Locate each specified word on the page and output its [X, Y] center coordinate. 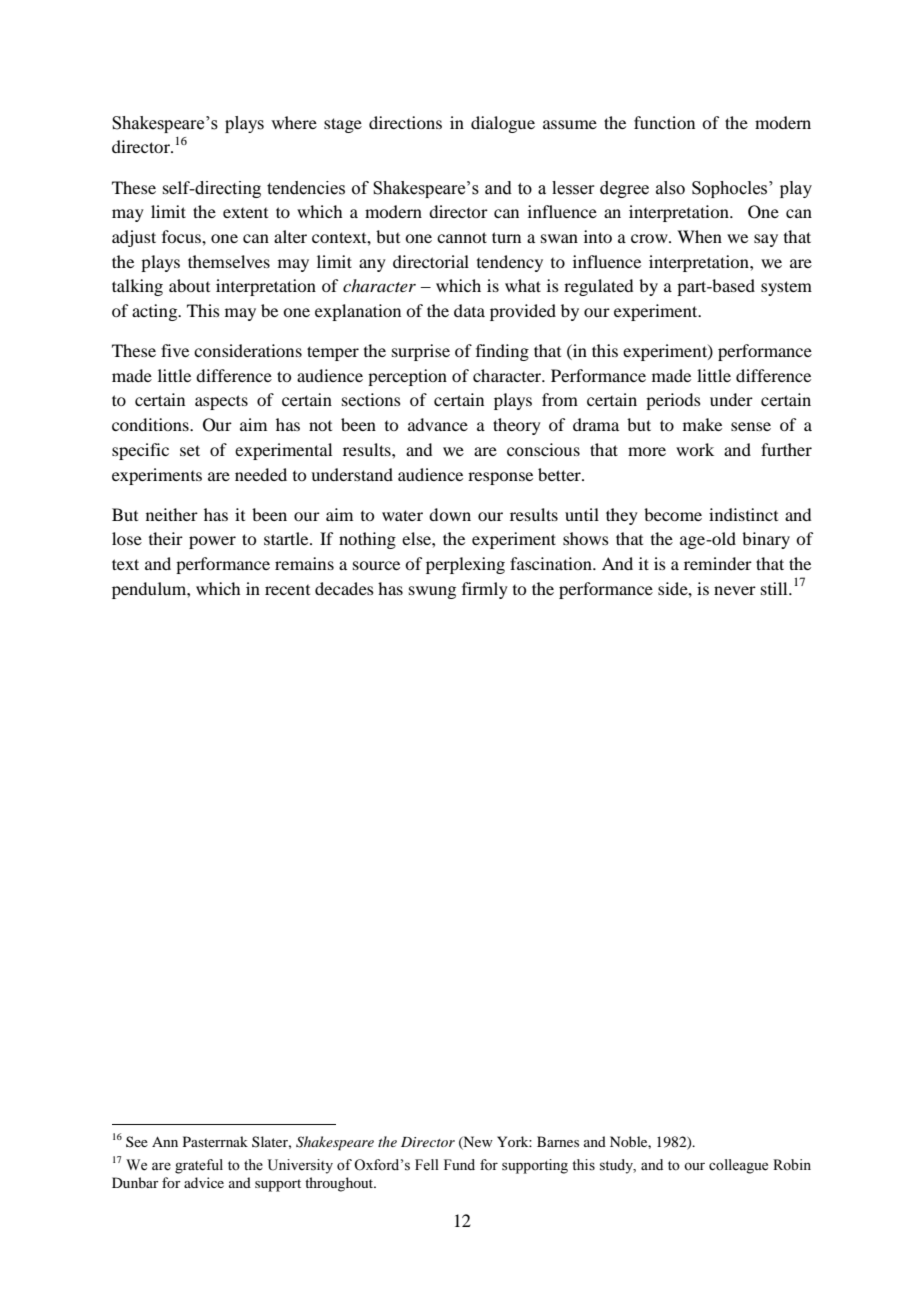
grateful [199, 1166]
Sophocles [731, 189]
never [735, 590]
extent [245, 213]
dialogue [503, 124]
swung [432, 592]
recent [287, 590]
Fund [459, 1164]
